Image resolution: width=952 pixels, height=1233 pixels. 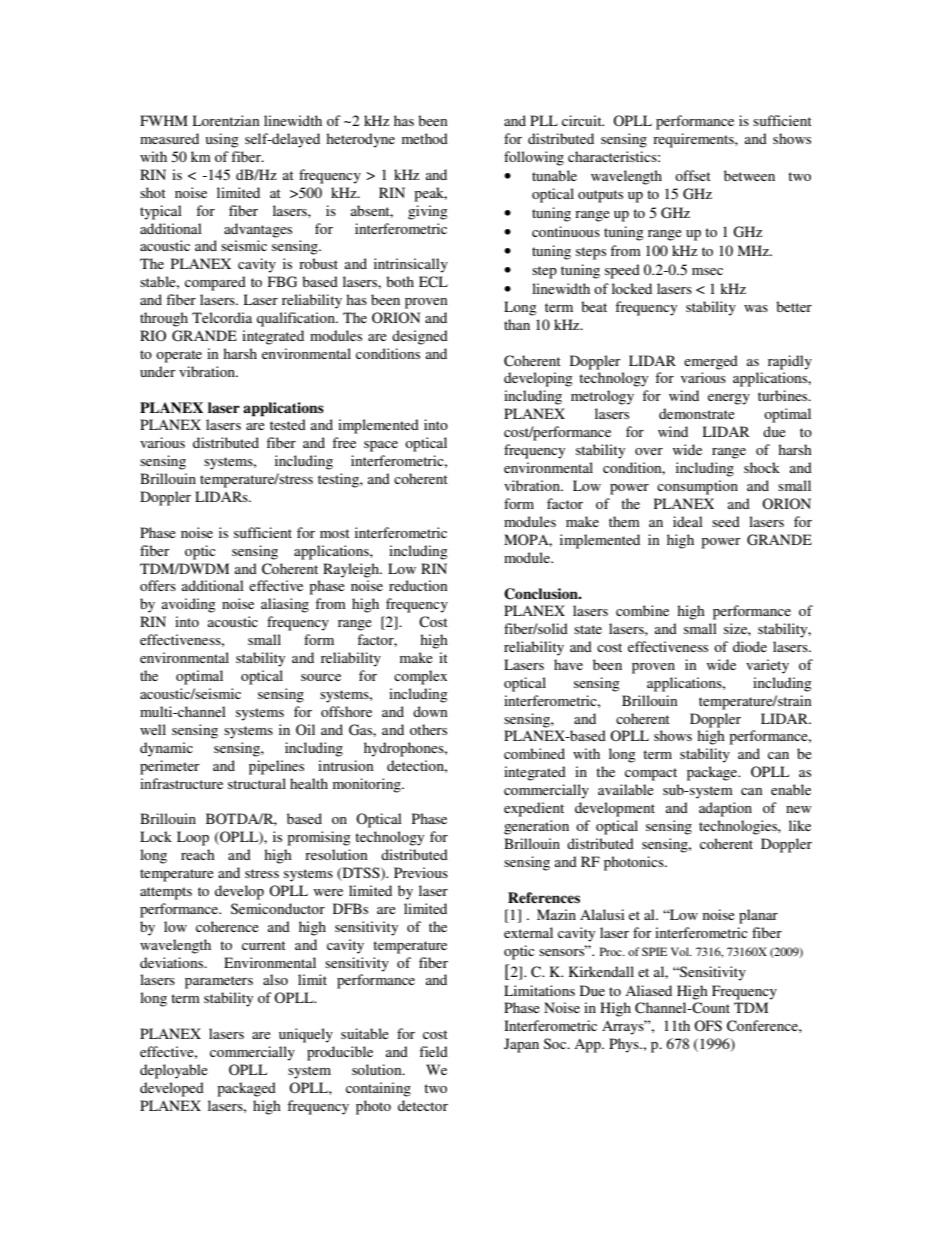 I want to click on tested, so click(x=288, y=424).
